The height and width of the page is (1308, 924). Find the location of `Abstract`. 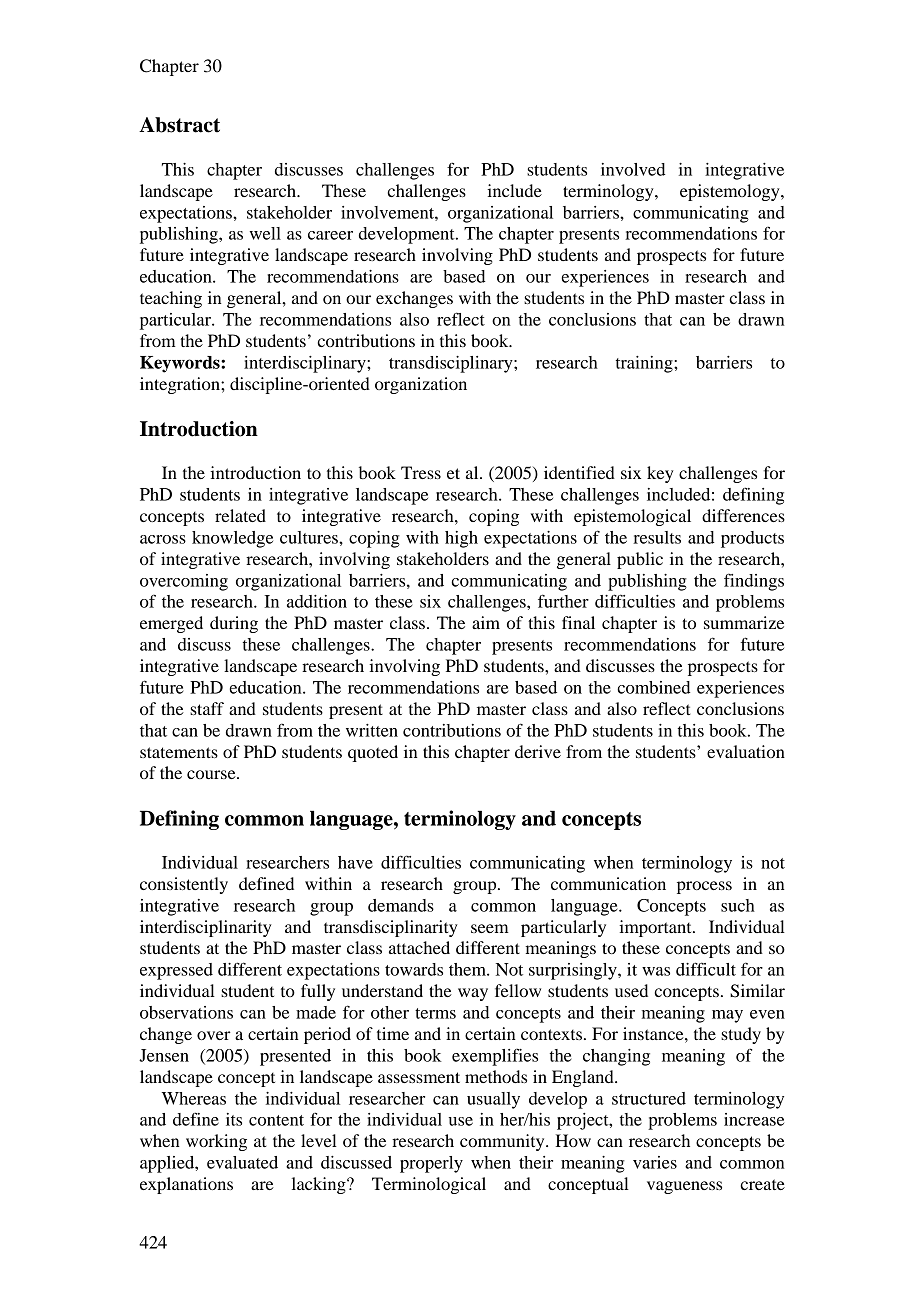

Abstract is located at coordinates (179, 125).
